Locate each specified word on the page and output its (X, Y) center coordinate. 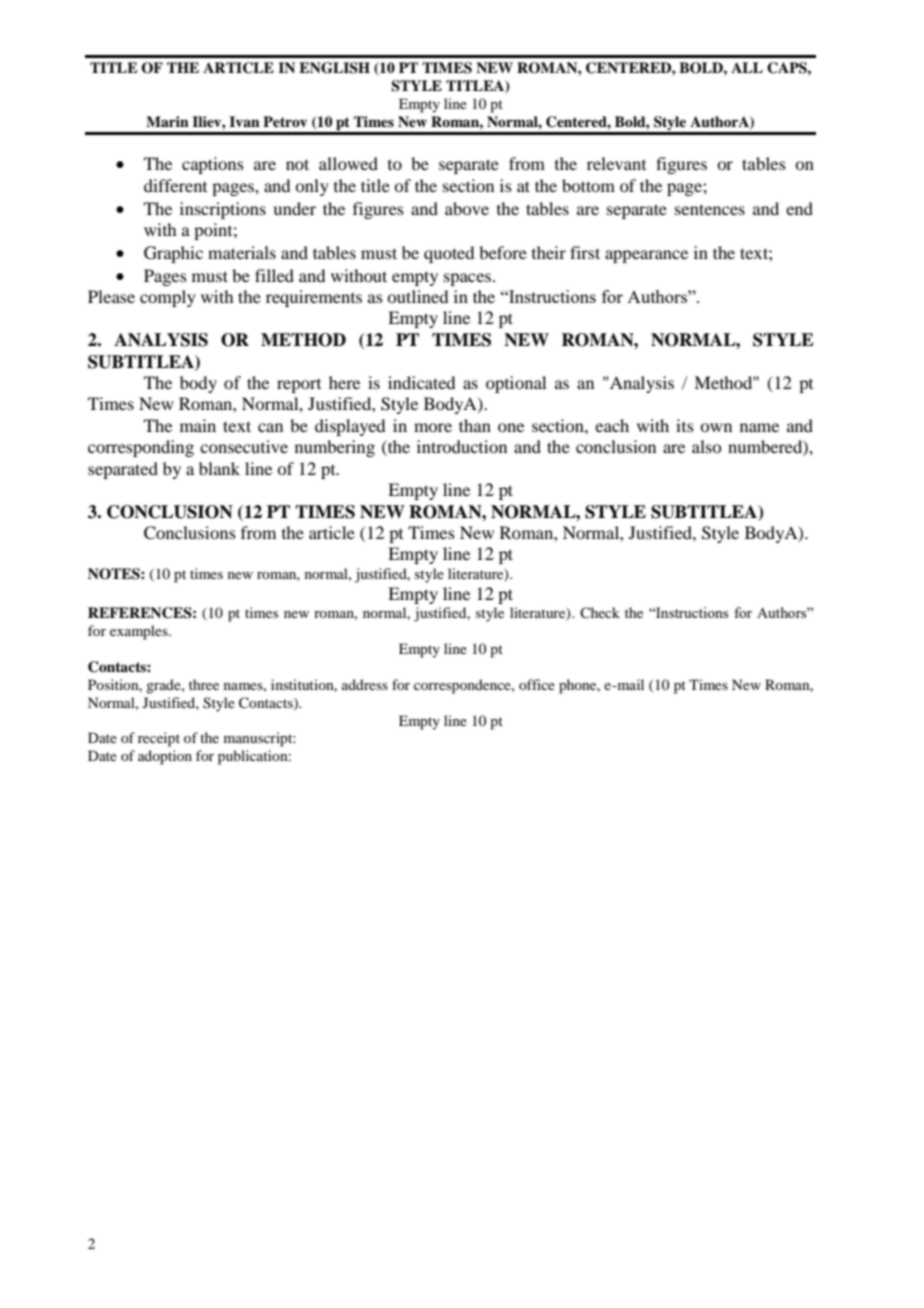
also (706, 446)
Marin (167, 121)
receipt (159, 739)
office (537, 684)
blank (219, 468)
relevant (616, 163)
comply (168, 298)
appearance (646, 256)
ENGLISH (334, 68)
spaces (467, 279)
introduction (462, 446)
